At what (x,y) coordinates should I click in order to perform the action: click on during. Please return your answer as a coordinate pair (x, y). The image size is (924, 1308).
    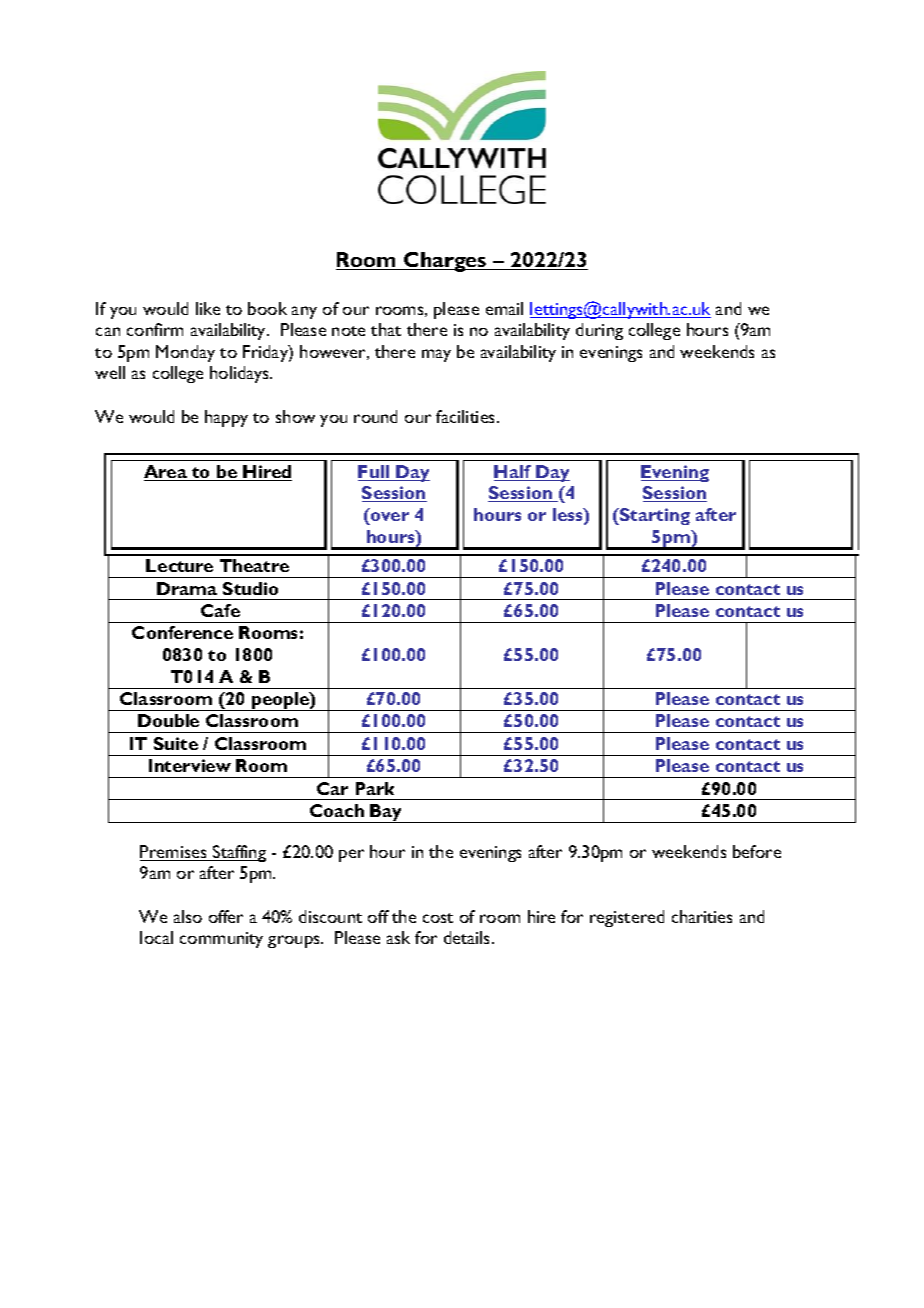
    Looking at the image, I should click on (599, 331).
